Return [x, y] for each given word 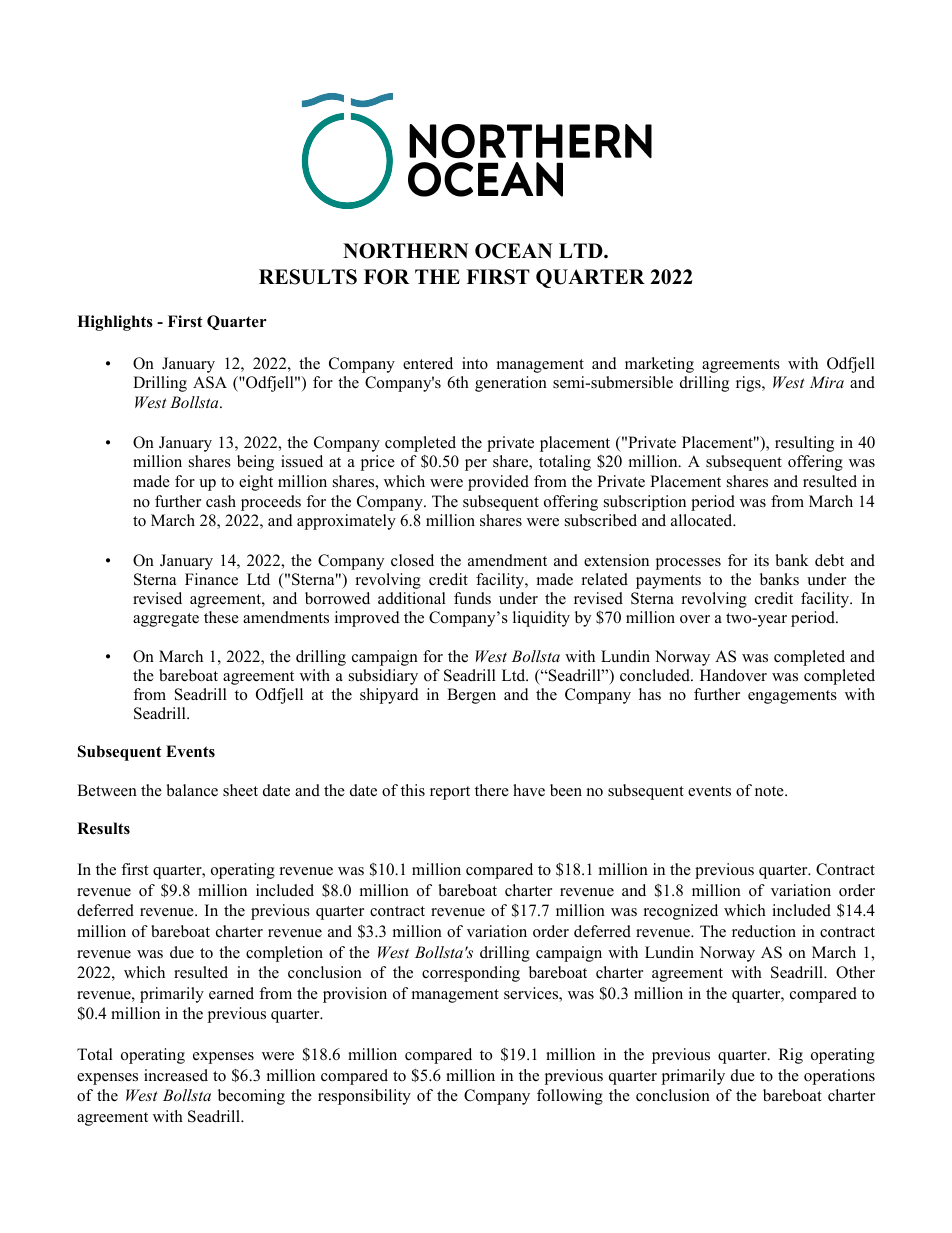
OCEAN [514, 251]
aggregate [166, 620]
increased [176, 1075]
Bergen [471, 696]
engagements [792, 697]
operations [839, 1077]
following [570, 1097]
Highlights [115, 323]
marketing [659, 365]
